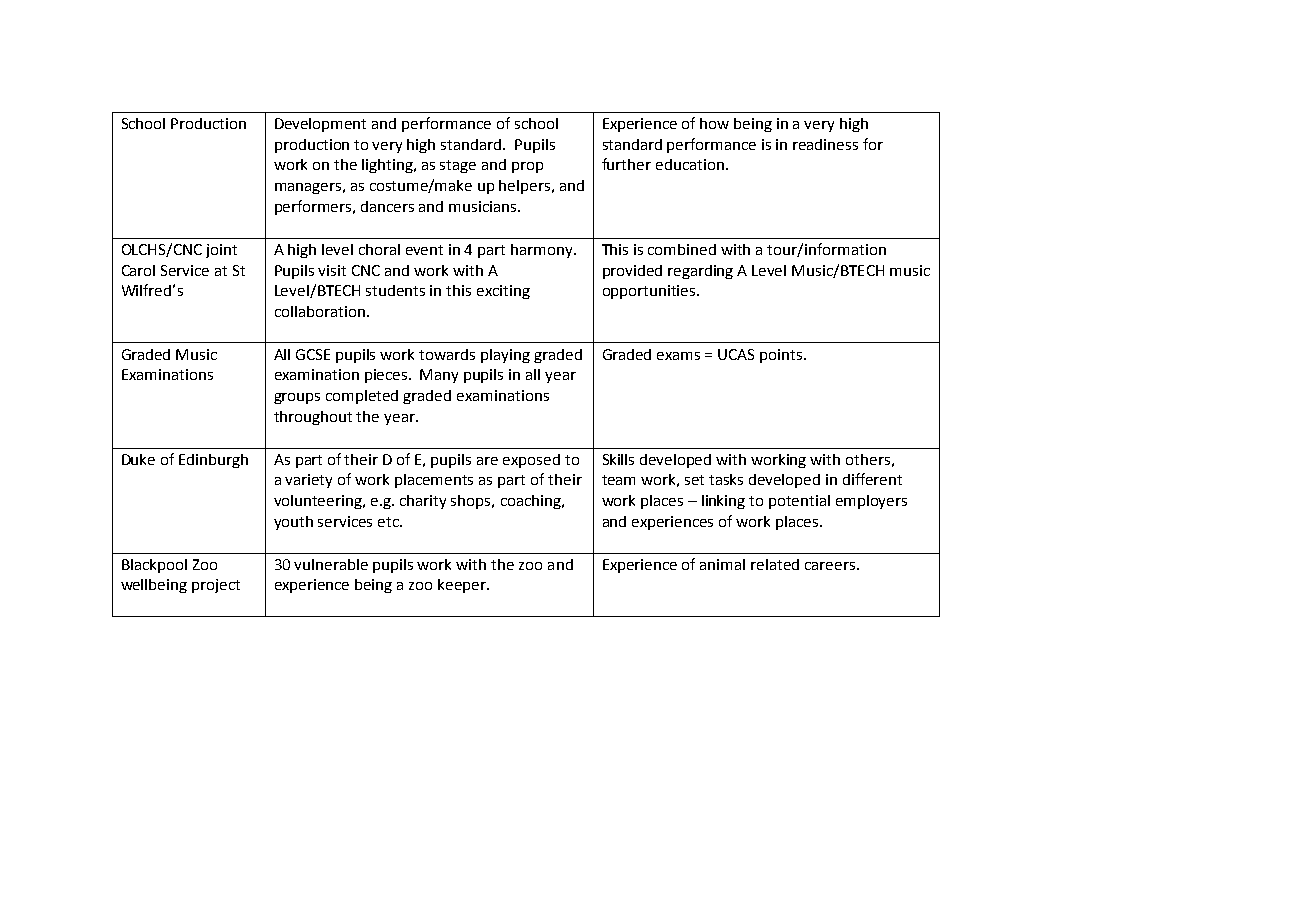 This screenshot has width=1308, height=924. I want to click on harmony, so click(543, 251).
